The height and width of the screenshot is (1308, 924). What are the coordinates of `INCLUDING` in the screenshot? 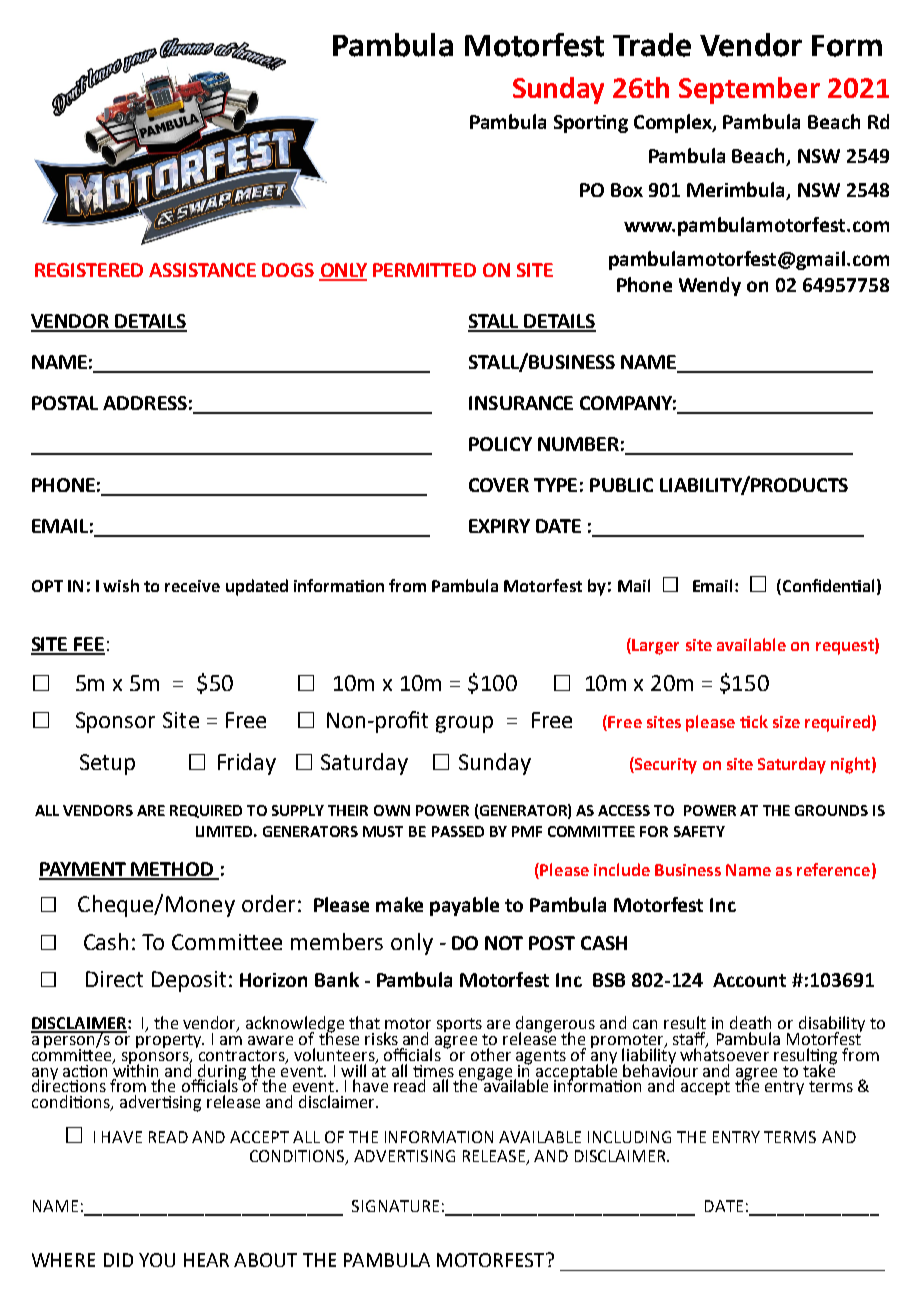 It's located at (629, 1137).
